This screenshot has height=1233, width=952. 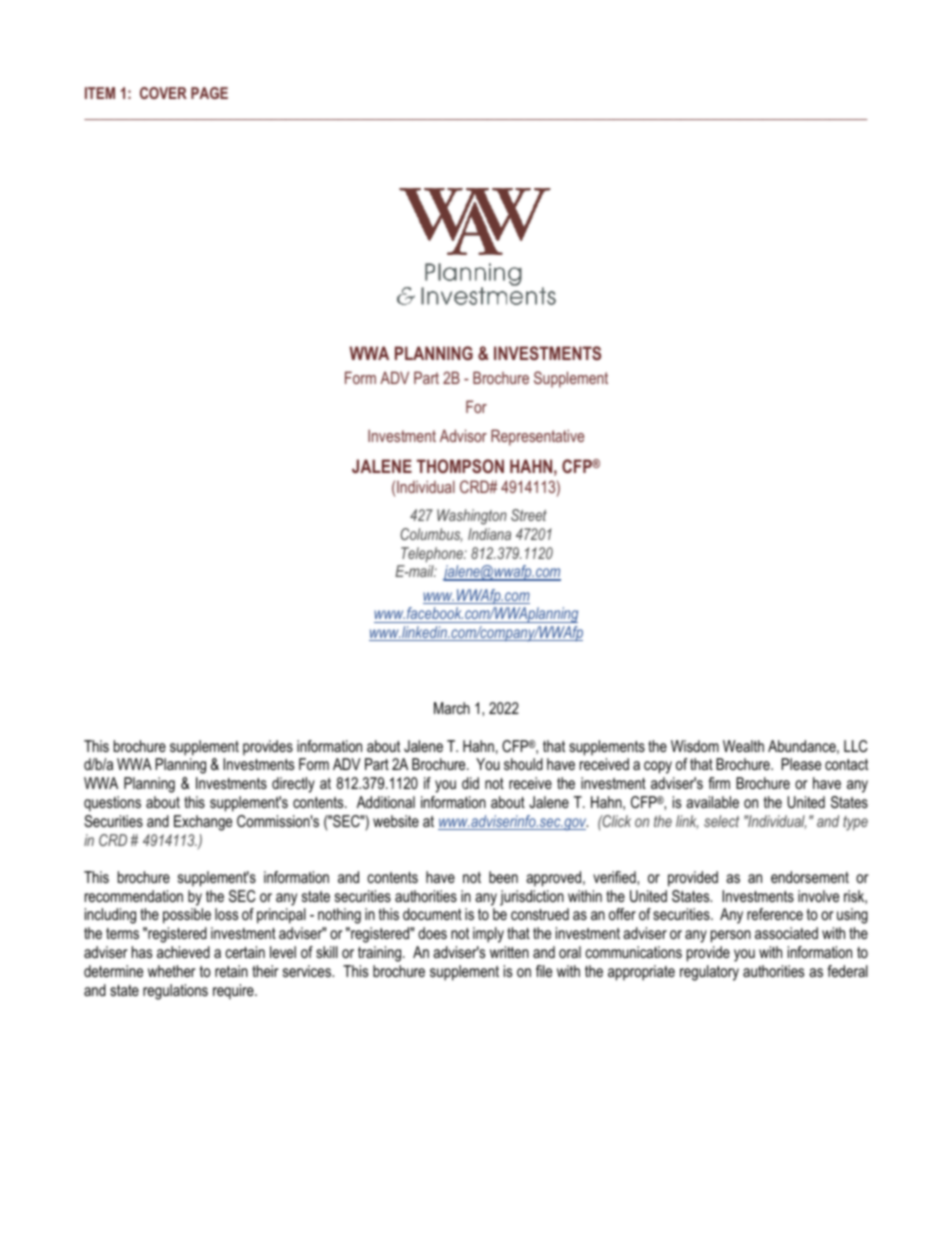 What do you see at coordinates (460, 466) in the screenshot?
I see `THOMPSON` at bounding box center [460, 466].
